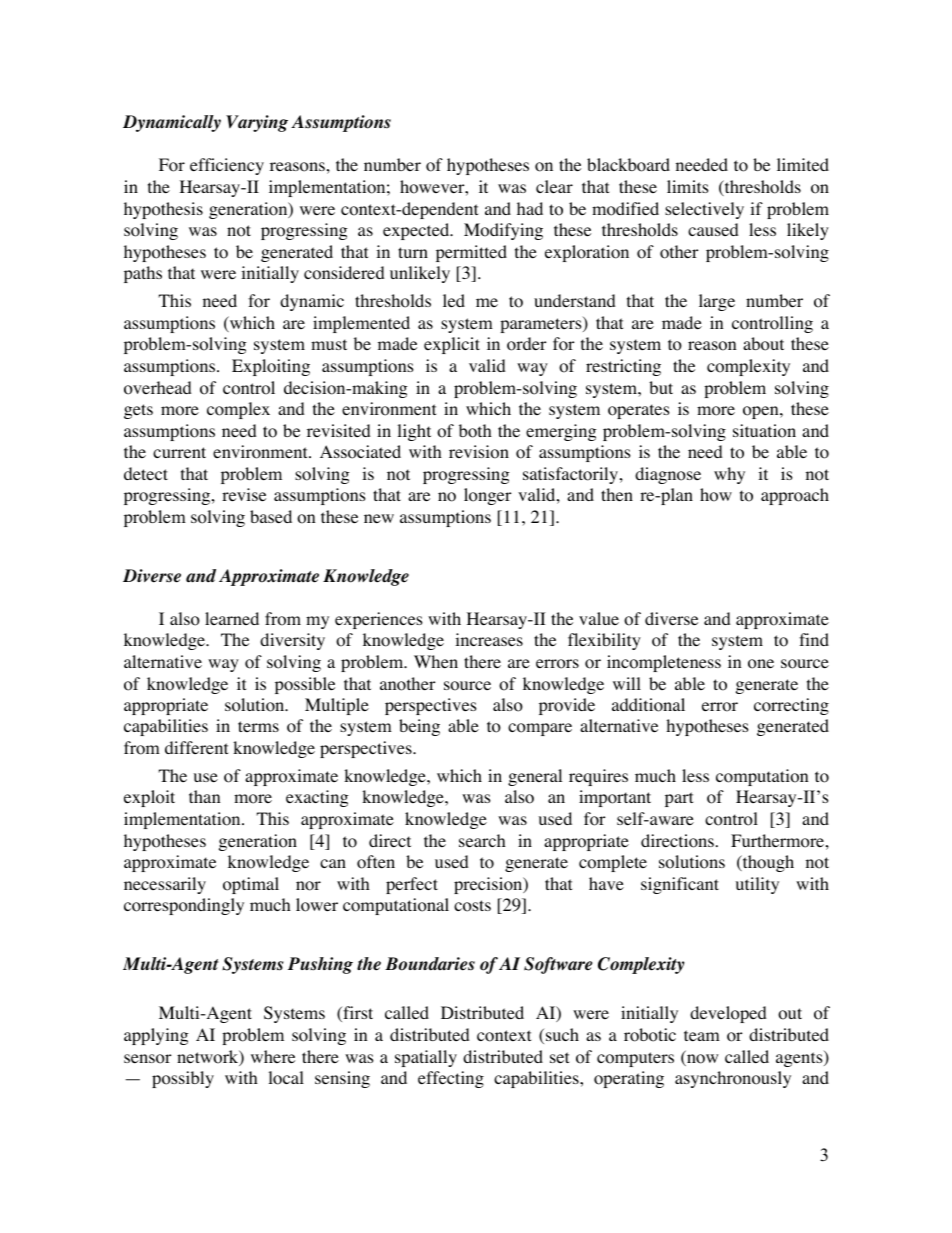 This screenshot has width=952, height=1233. What do you see at coordinates (436, 661) in the screenshot?
I see `When` at bounding box center [436, 661].
